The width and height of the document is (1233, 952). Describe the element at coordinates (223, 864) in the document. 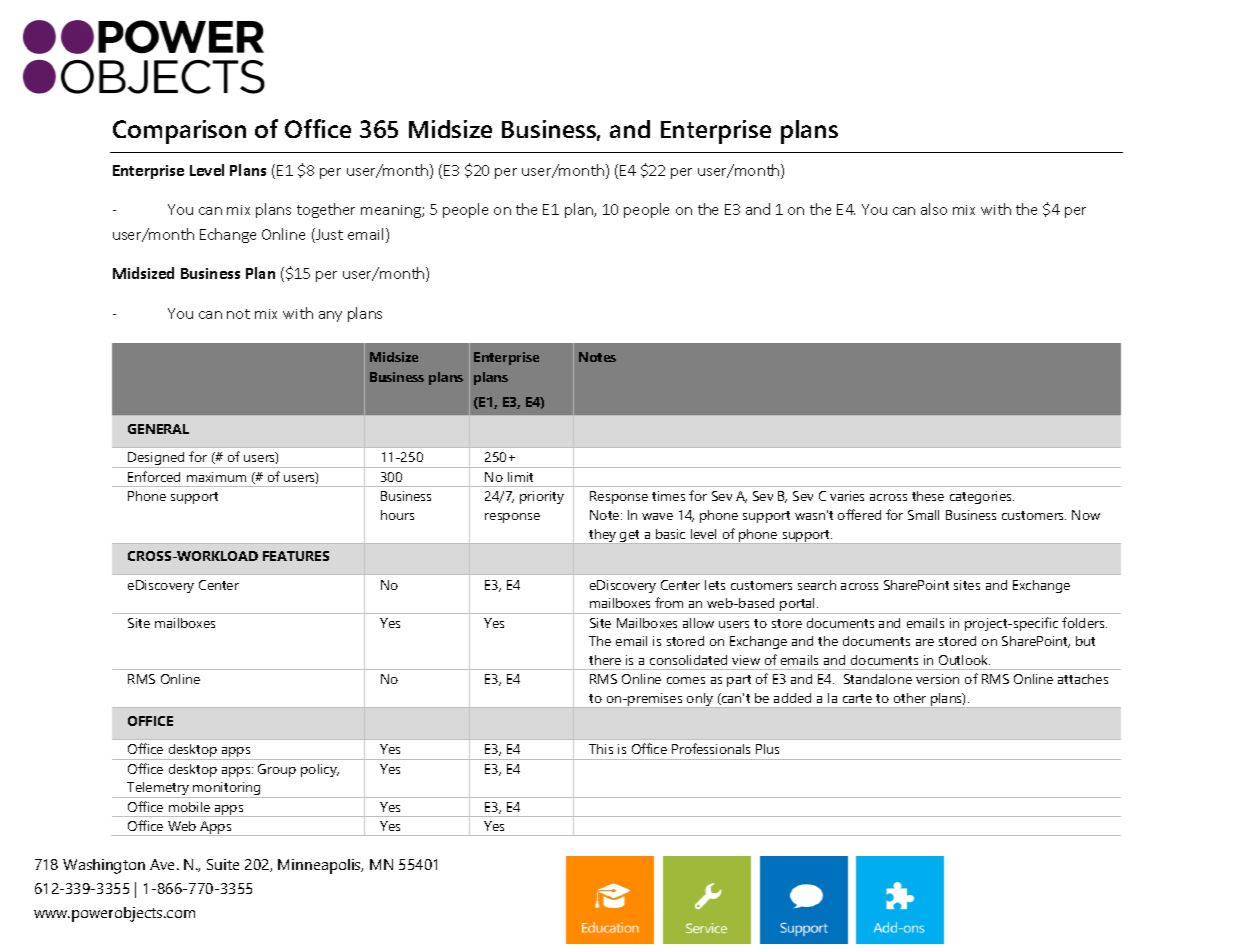

I see `Suite` at that location.
